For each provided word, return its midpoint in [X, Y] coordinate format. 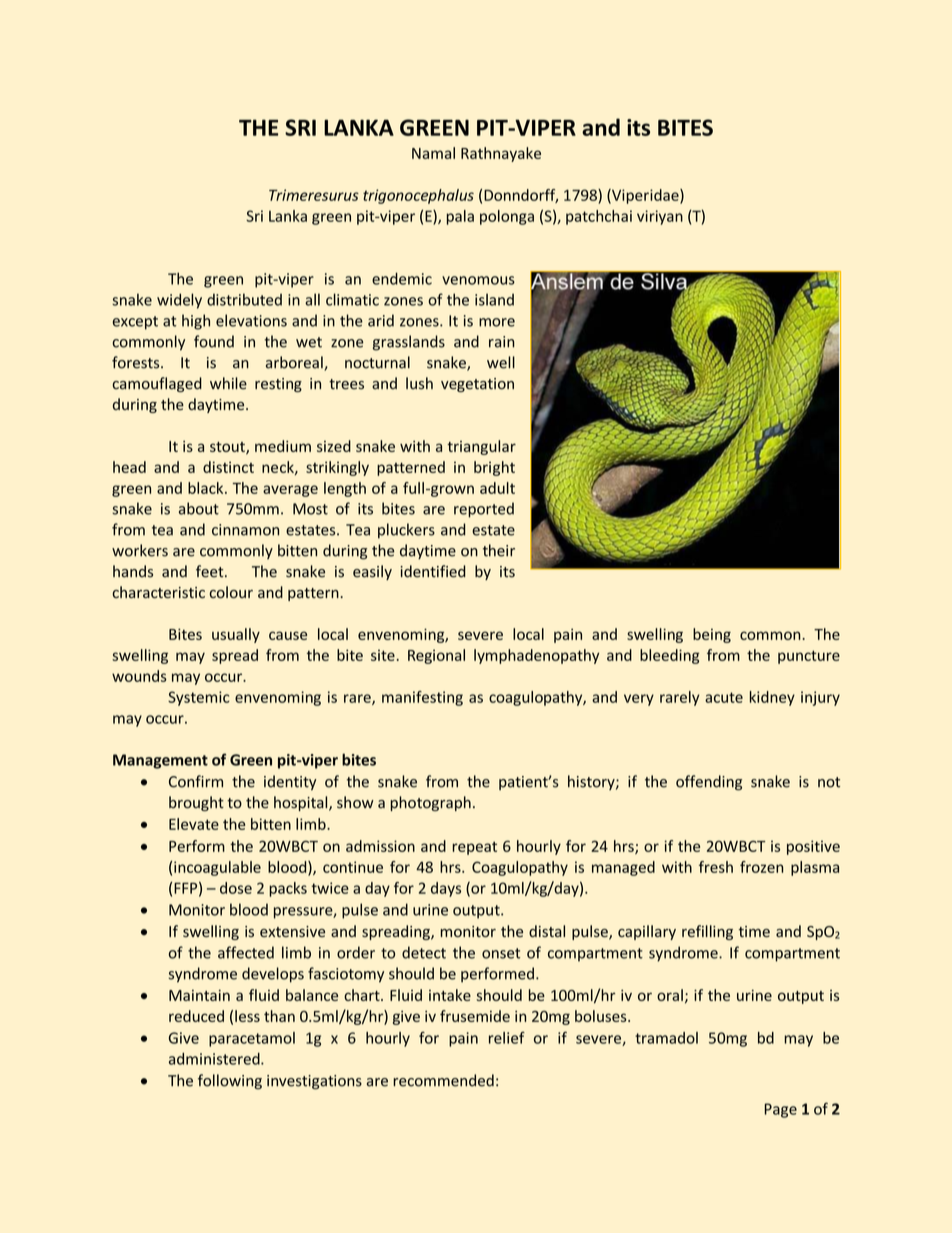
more [497, 322]
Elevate [194, 824]
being [712, 635]
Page [781, 1110]
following [230, 1082]
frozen [761, 867]
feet [211, 571]
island [494, 299]
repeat [474, 848]
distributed [244, 299]
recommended [443, 1080]
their [499, 550]
